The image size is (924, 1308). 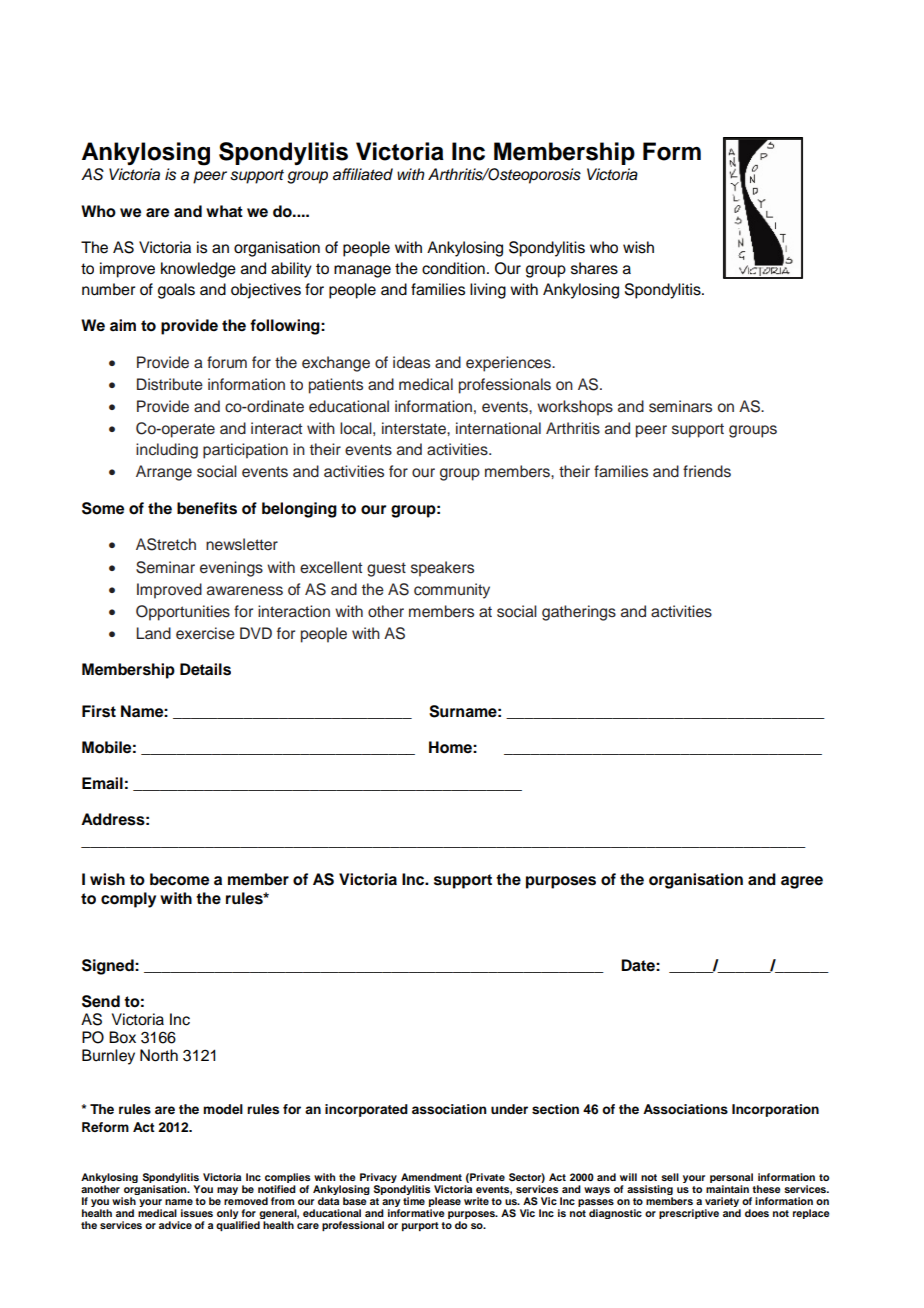 What do you see at coordinates (445, 1203) in the screenshot?
I see `please` at bounding box center [445, 1203].
